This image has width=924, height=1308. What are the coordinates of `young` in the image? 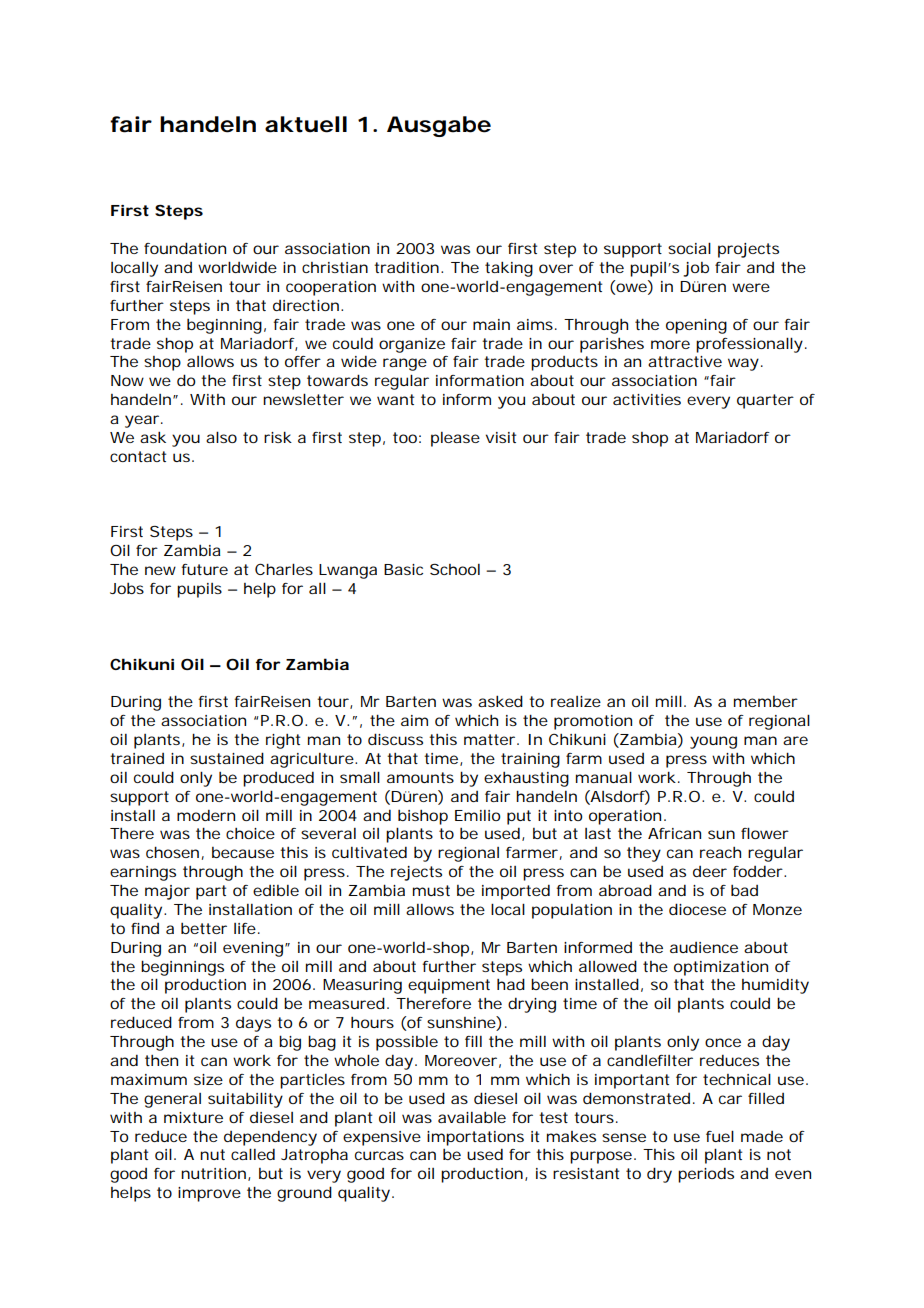 It's located at (713, 742).
